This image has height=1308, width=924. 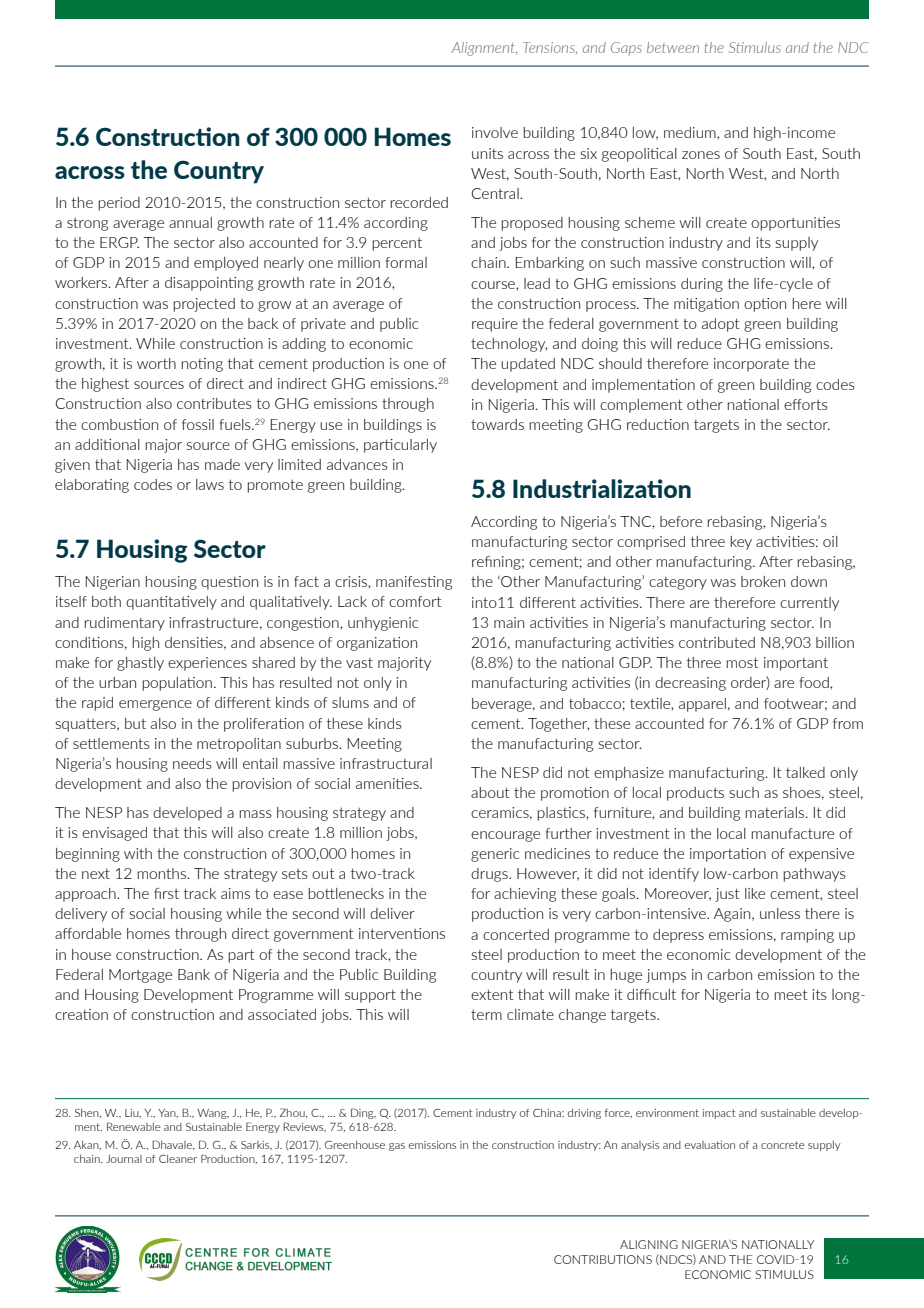 I want to click on main, so click(x=509, y=622).
